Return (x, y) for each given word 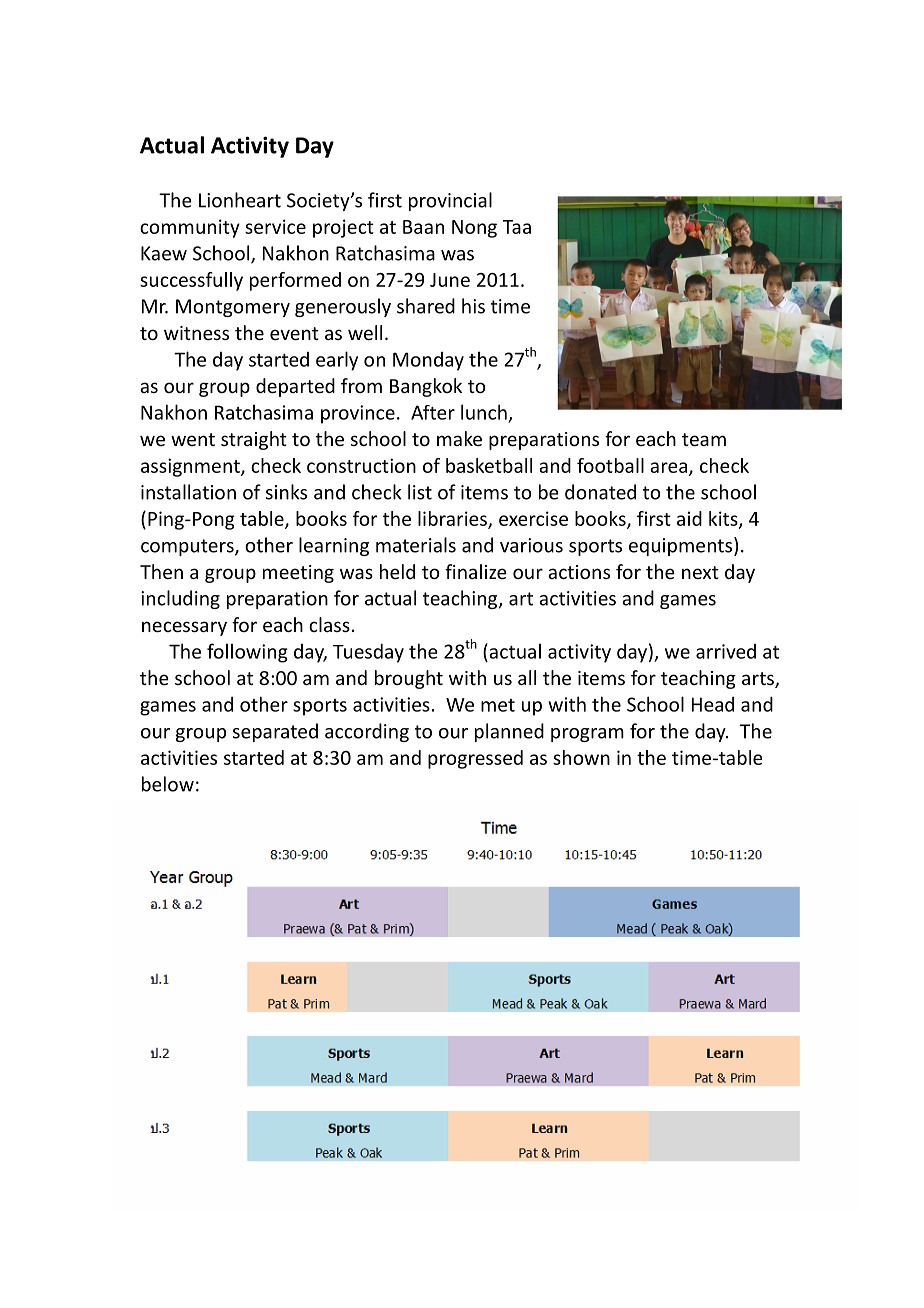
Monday (428, 361)
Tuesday (368, 653)
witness (196, 333)
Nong (474, 229)
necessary (184, 628)
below (168, 784)
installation (188, 492)
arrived (726, 651)
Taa (517, 227)
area (668, 467)
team (704, 439)
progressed (475, 759)
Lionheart (240, 200)
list (420, 492)
